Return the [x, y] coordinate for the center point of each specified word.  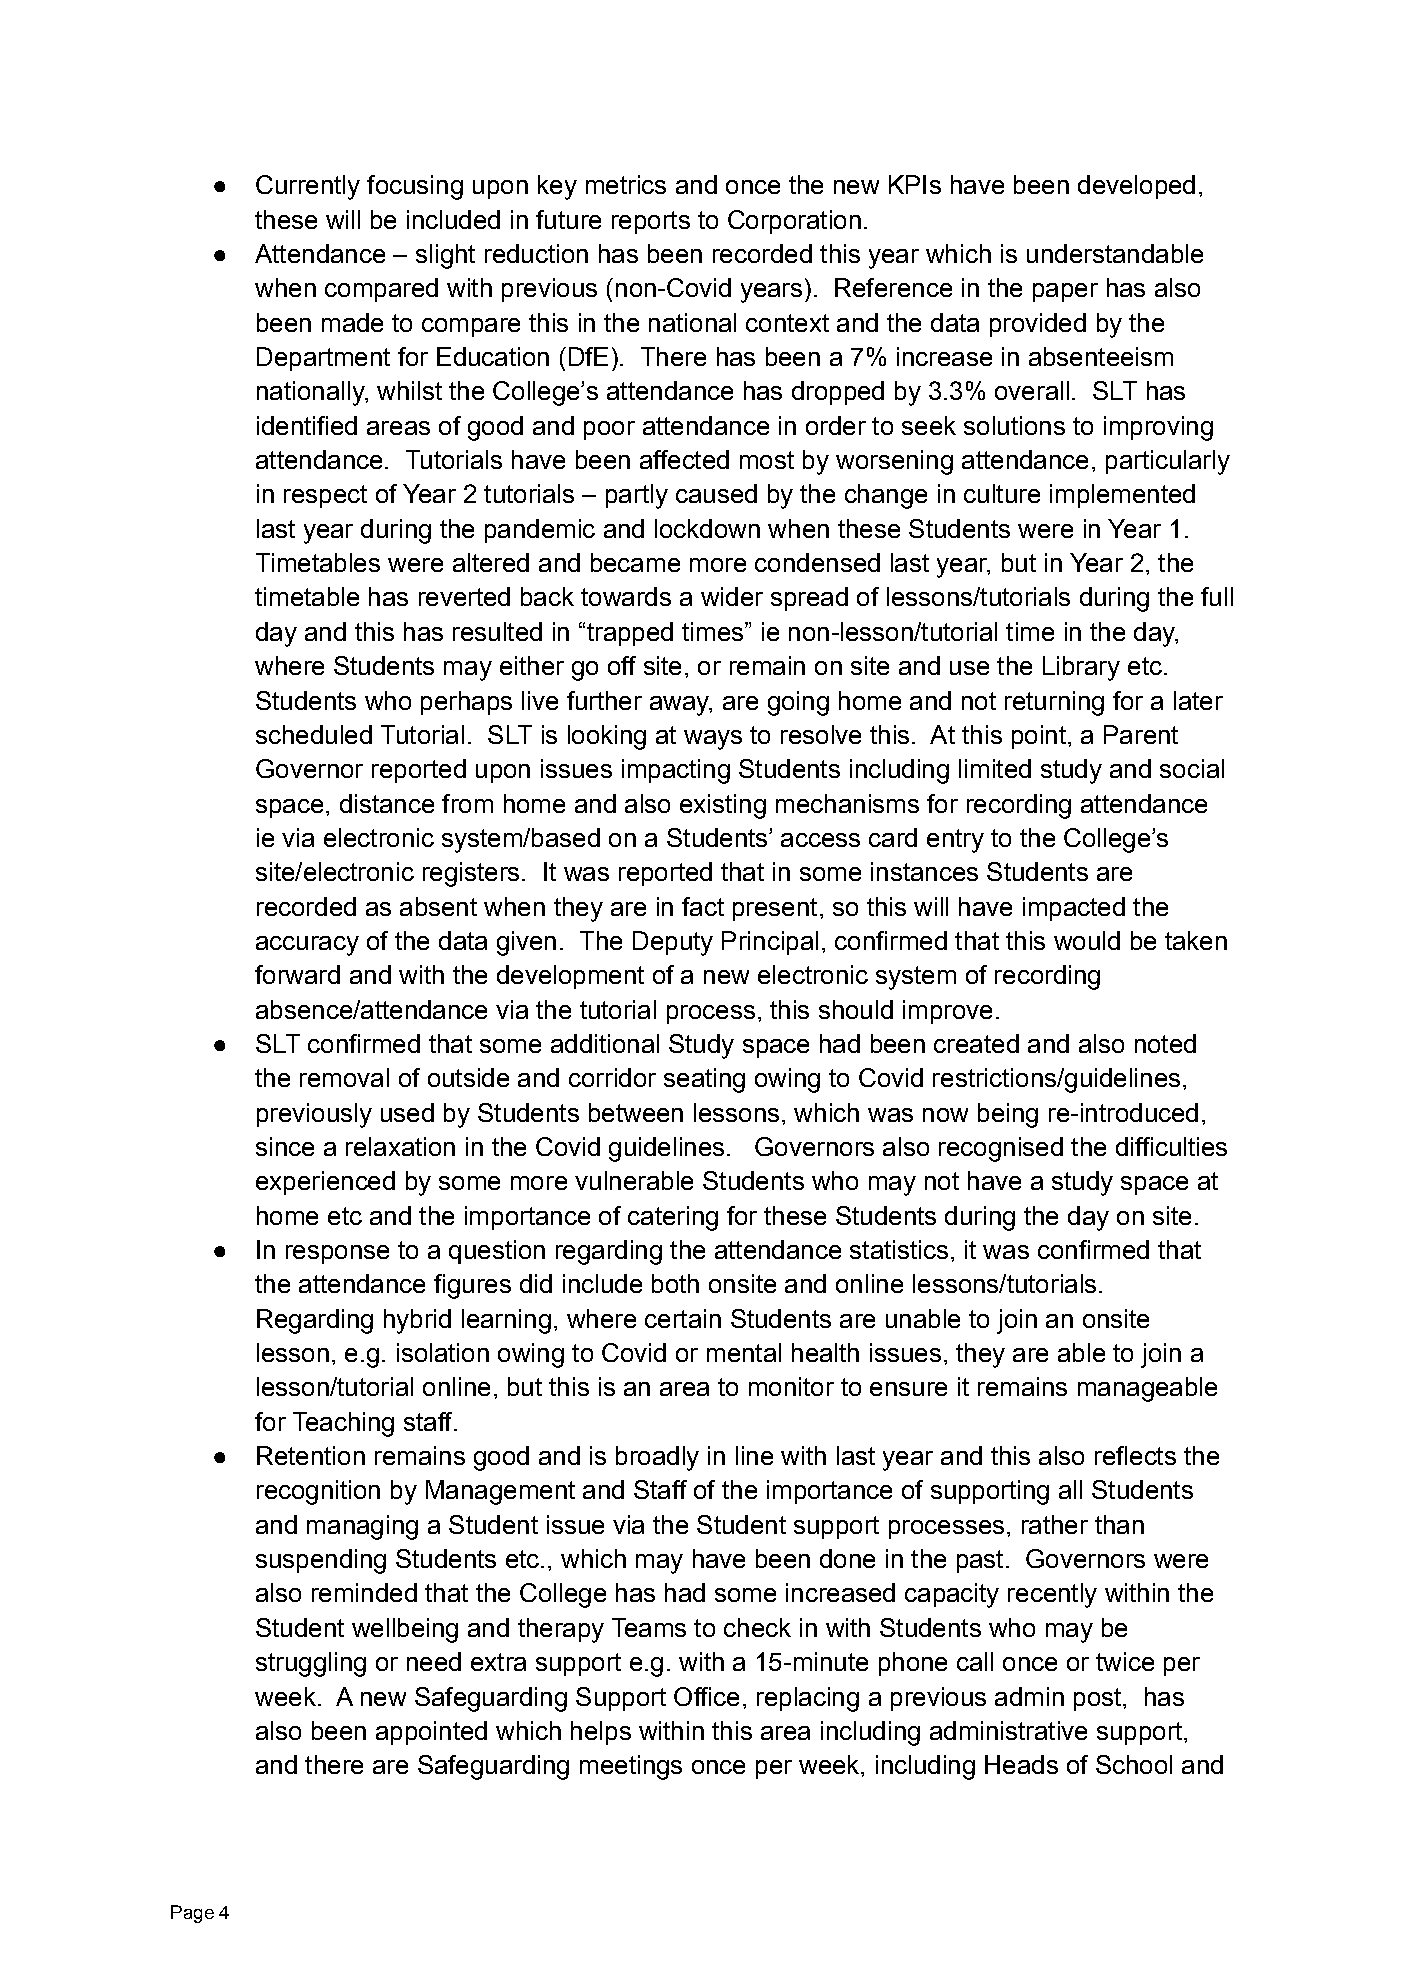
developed [1136, 187]
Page [192, 1914]
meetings [631, 1767]
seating [704, 1080]
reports [651, 222]
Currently [308, 187]
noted [1165, 1043]
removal [344, 1077]
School [1134, 1764]
